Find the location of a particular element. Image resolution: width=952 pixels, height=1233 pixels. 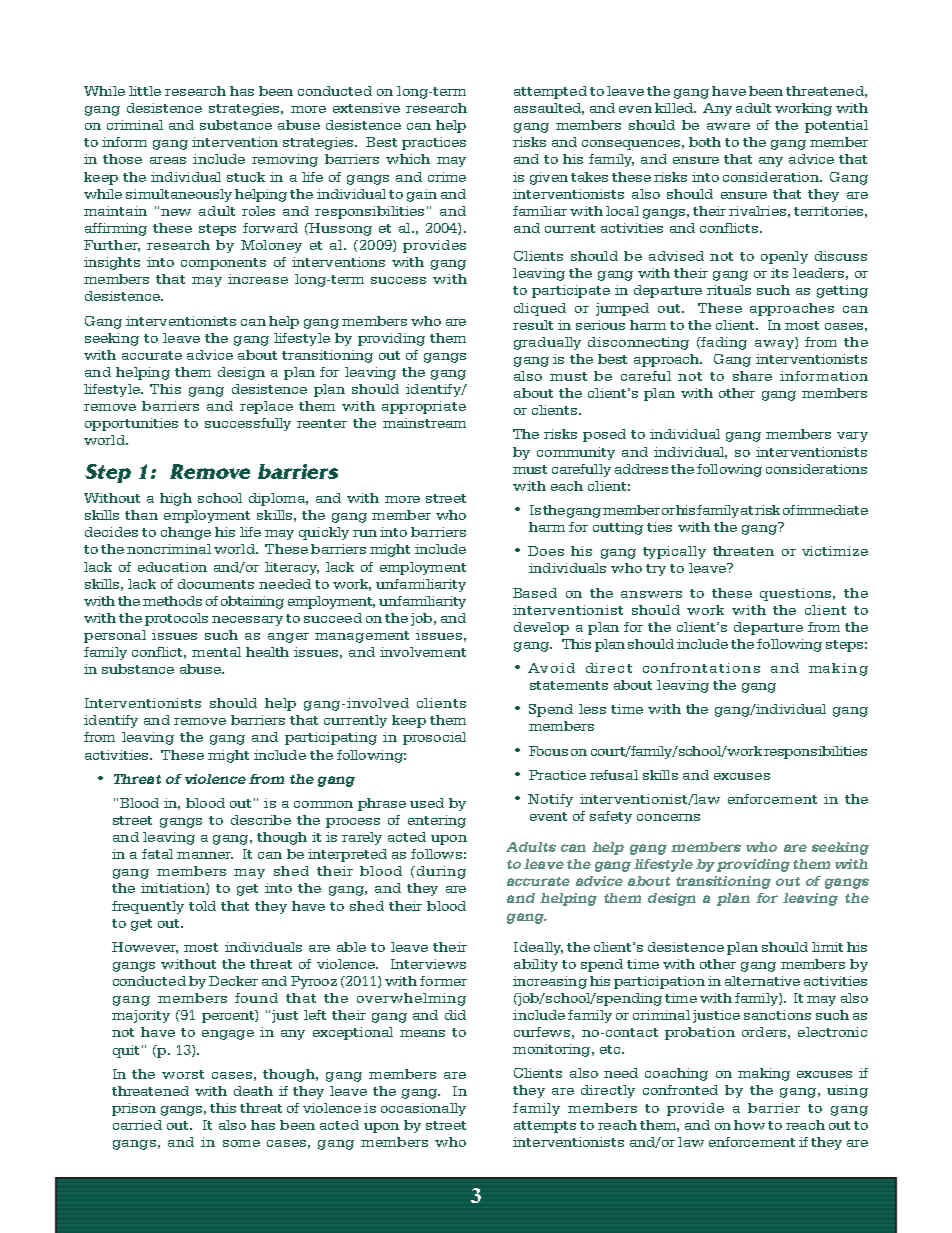

confrontations is located at coordinates (701, 668).
